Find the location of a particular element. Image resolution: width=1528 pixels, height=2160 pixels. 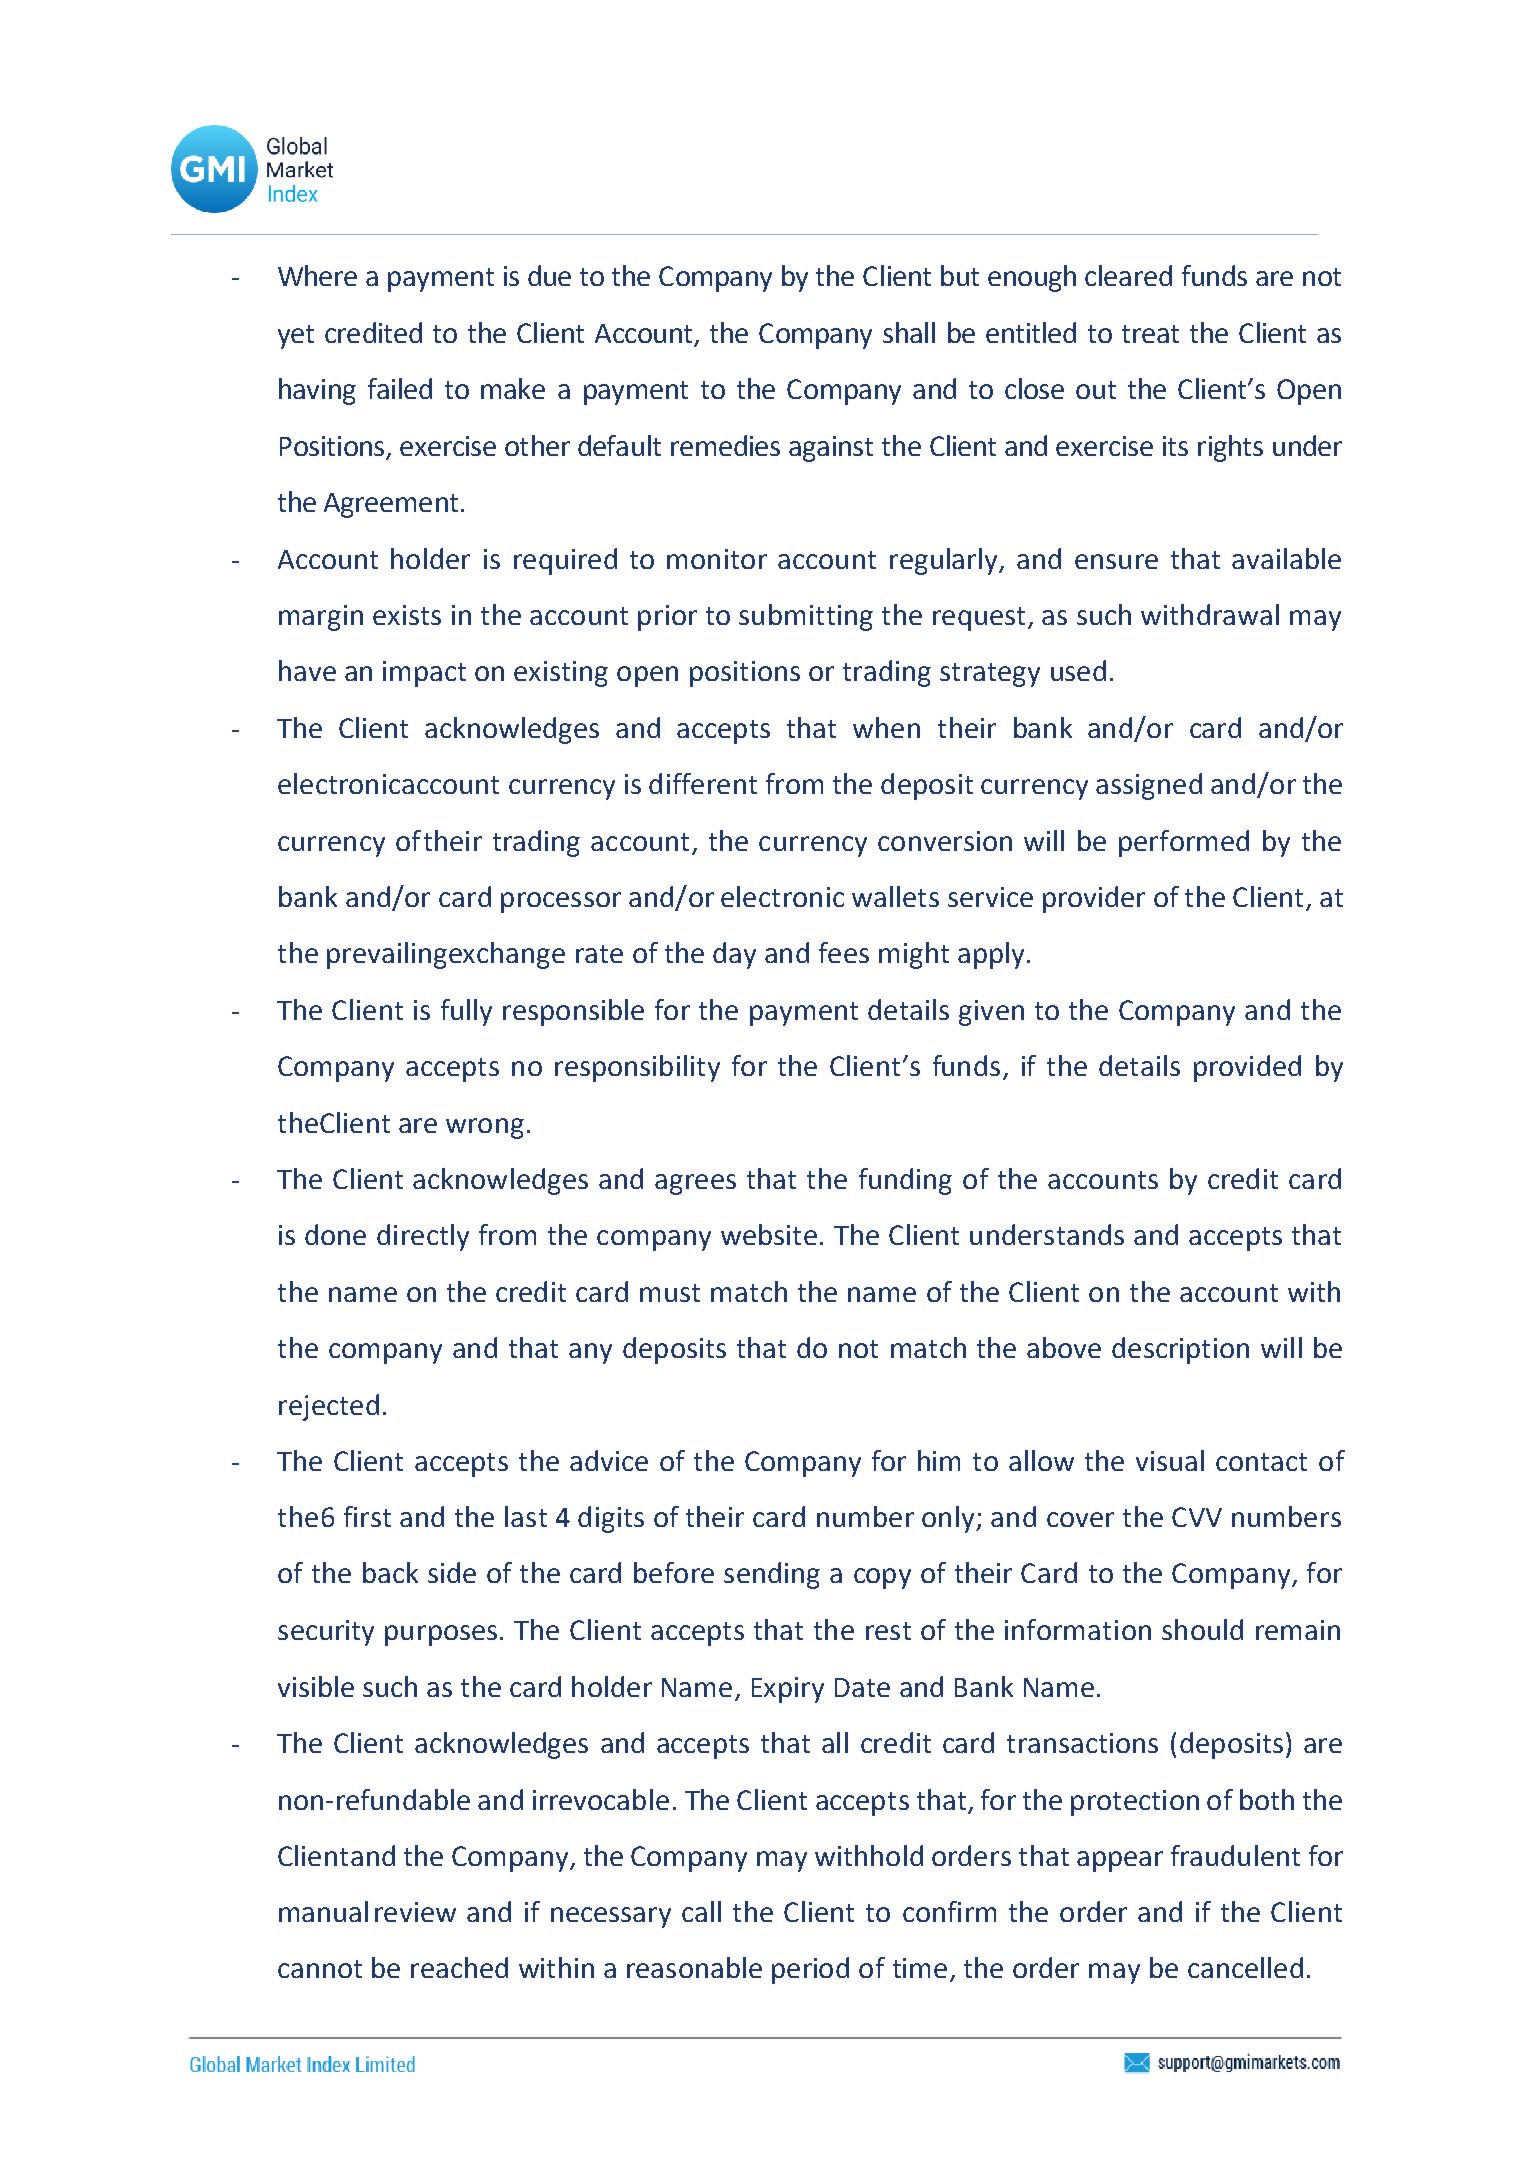

fees is located at coordinates (844, 952).
